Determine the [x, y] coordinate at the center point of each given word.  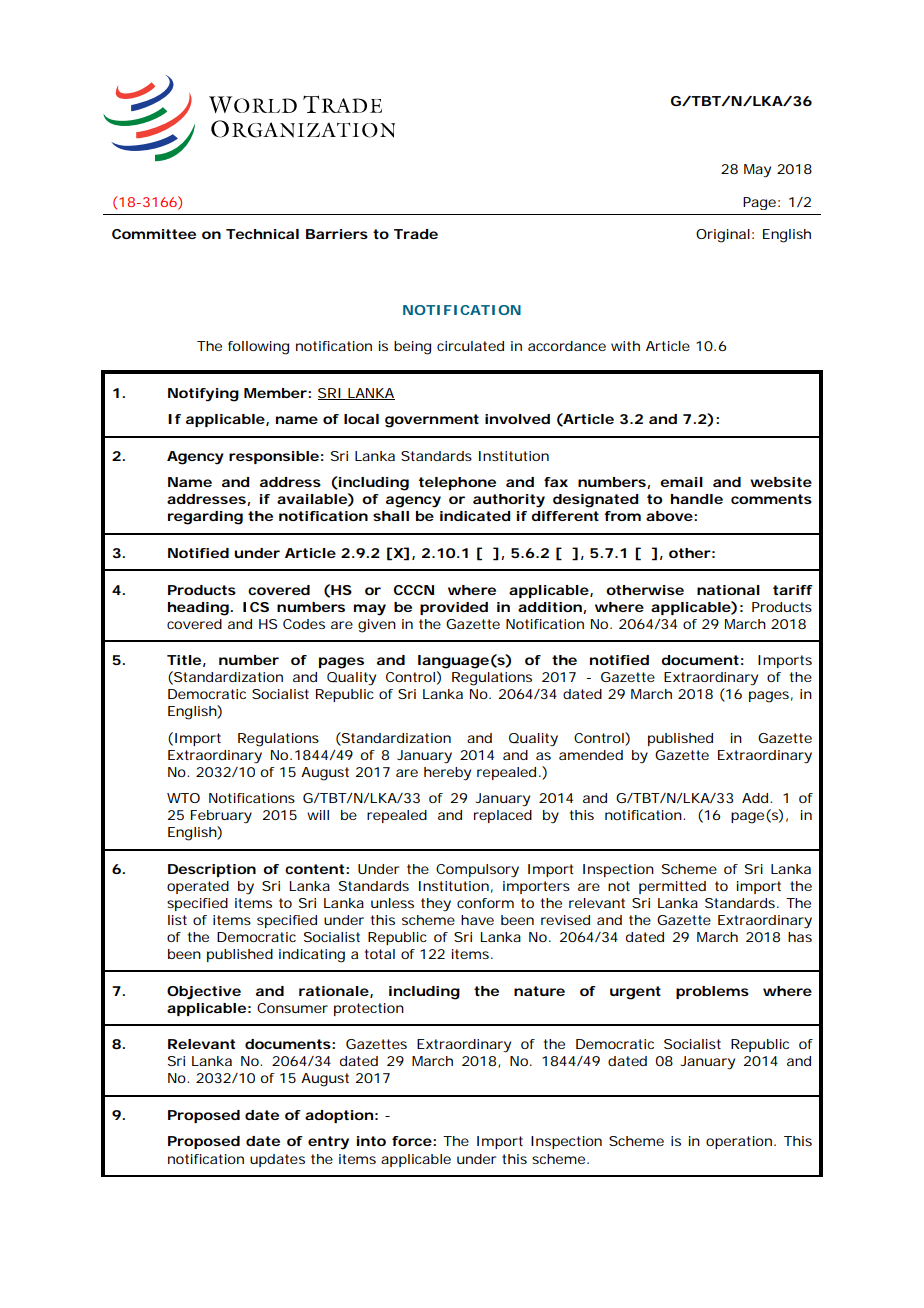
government [432, 421]
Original [723, 236]
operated [198, 887]
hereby [447, 774]
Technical [262, 234]
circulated [470, 346]
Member [275, 393]
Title [184, 660]
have [477, 920]
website [781, 482]
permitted [672, 887]
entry [328, 1143]
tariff [793, 590]
